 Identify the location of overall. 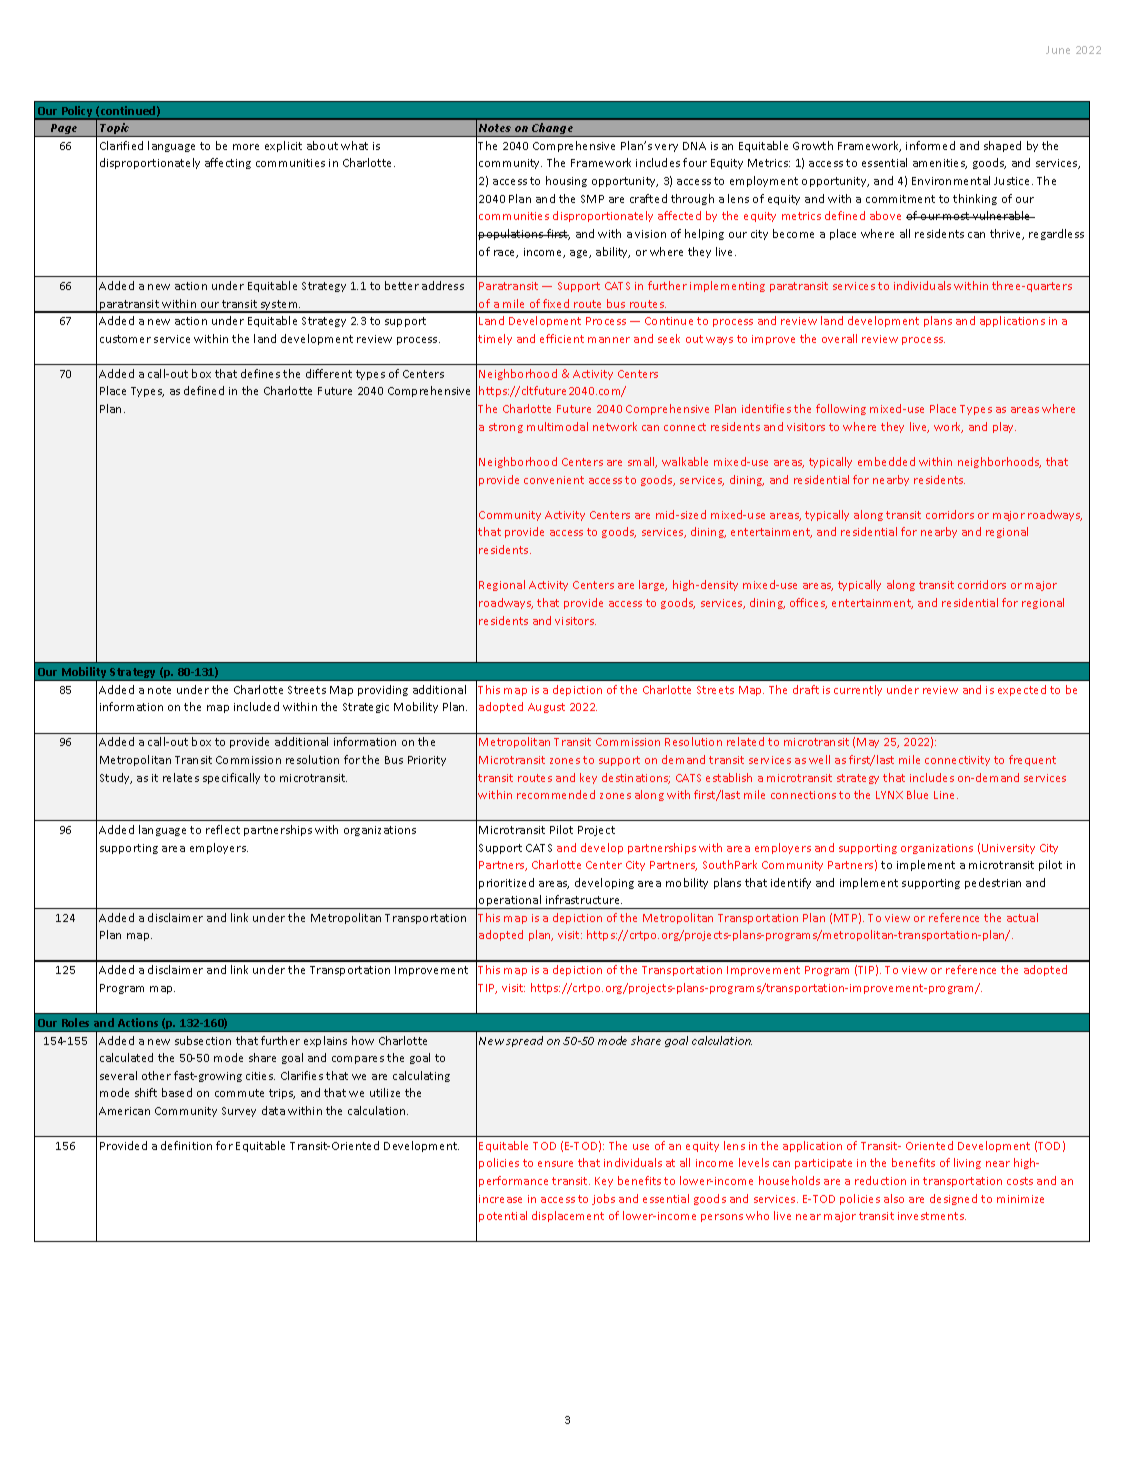
(839, 338).
